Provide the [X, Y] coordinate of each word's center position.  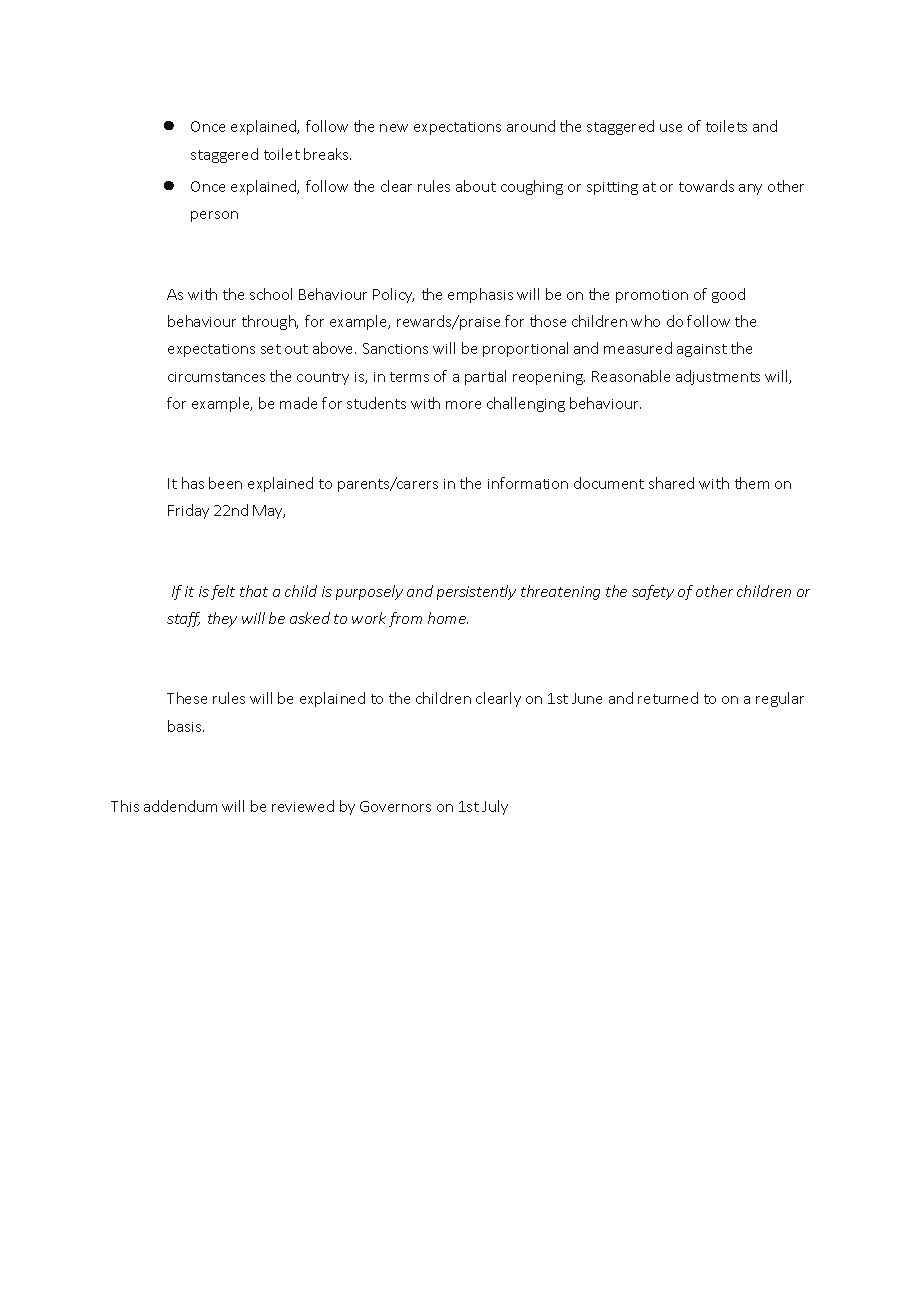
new [394, 128]
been [225, 483]
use [671, 128]
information [528, 483]
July [495, 807]
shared [671, 483]
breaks [327, 154]
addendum [180, 806]
